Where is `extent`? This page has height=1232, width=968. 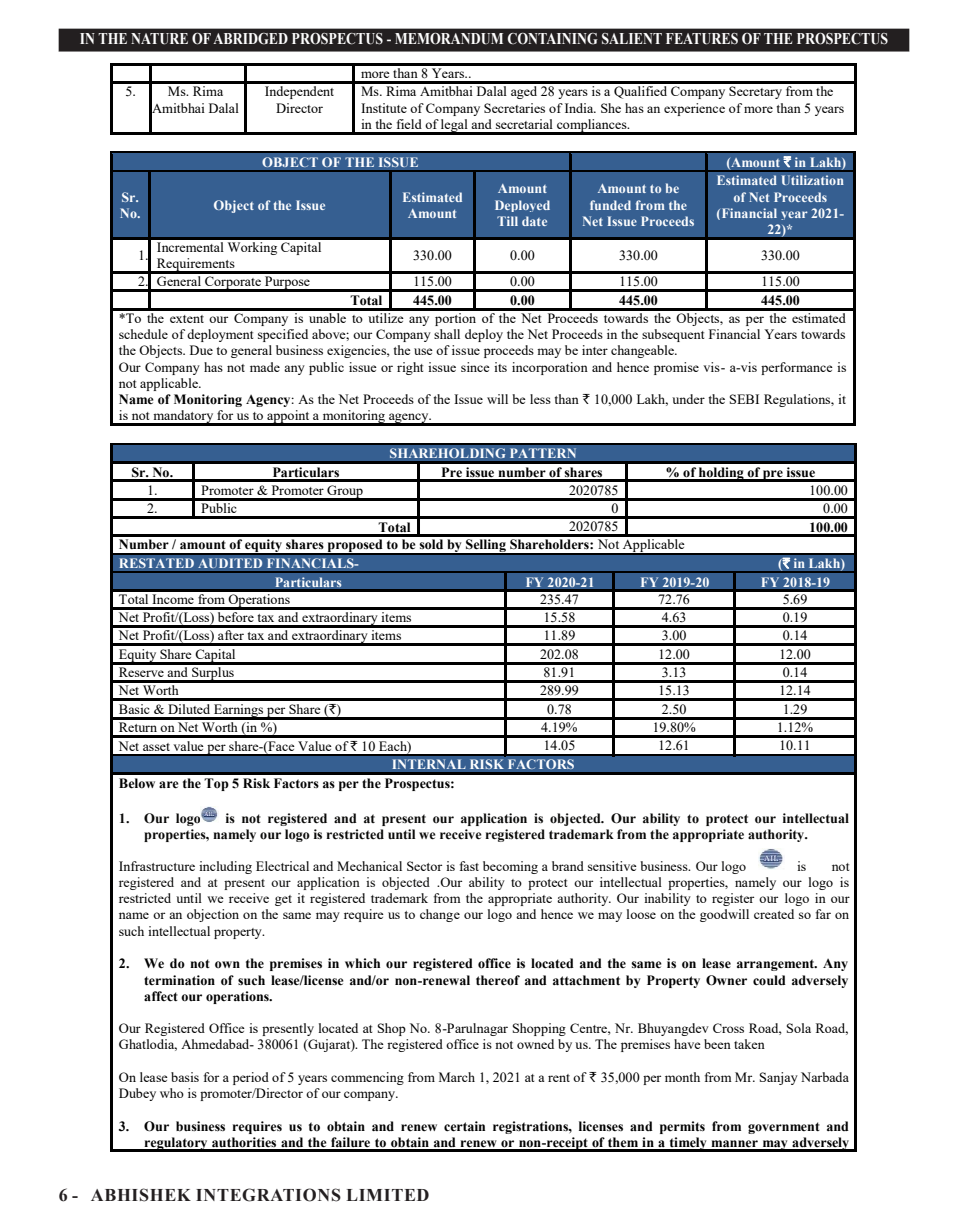
extent is located at coordinates (187, 319).
